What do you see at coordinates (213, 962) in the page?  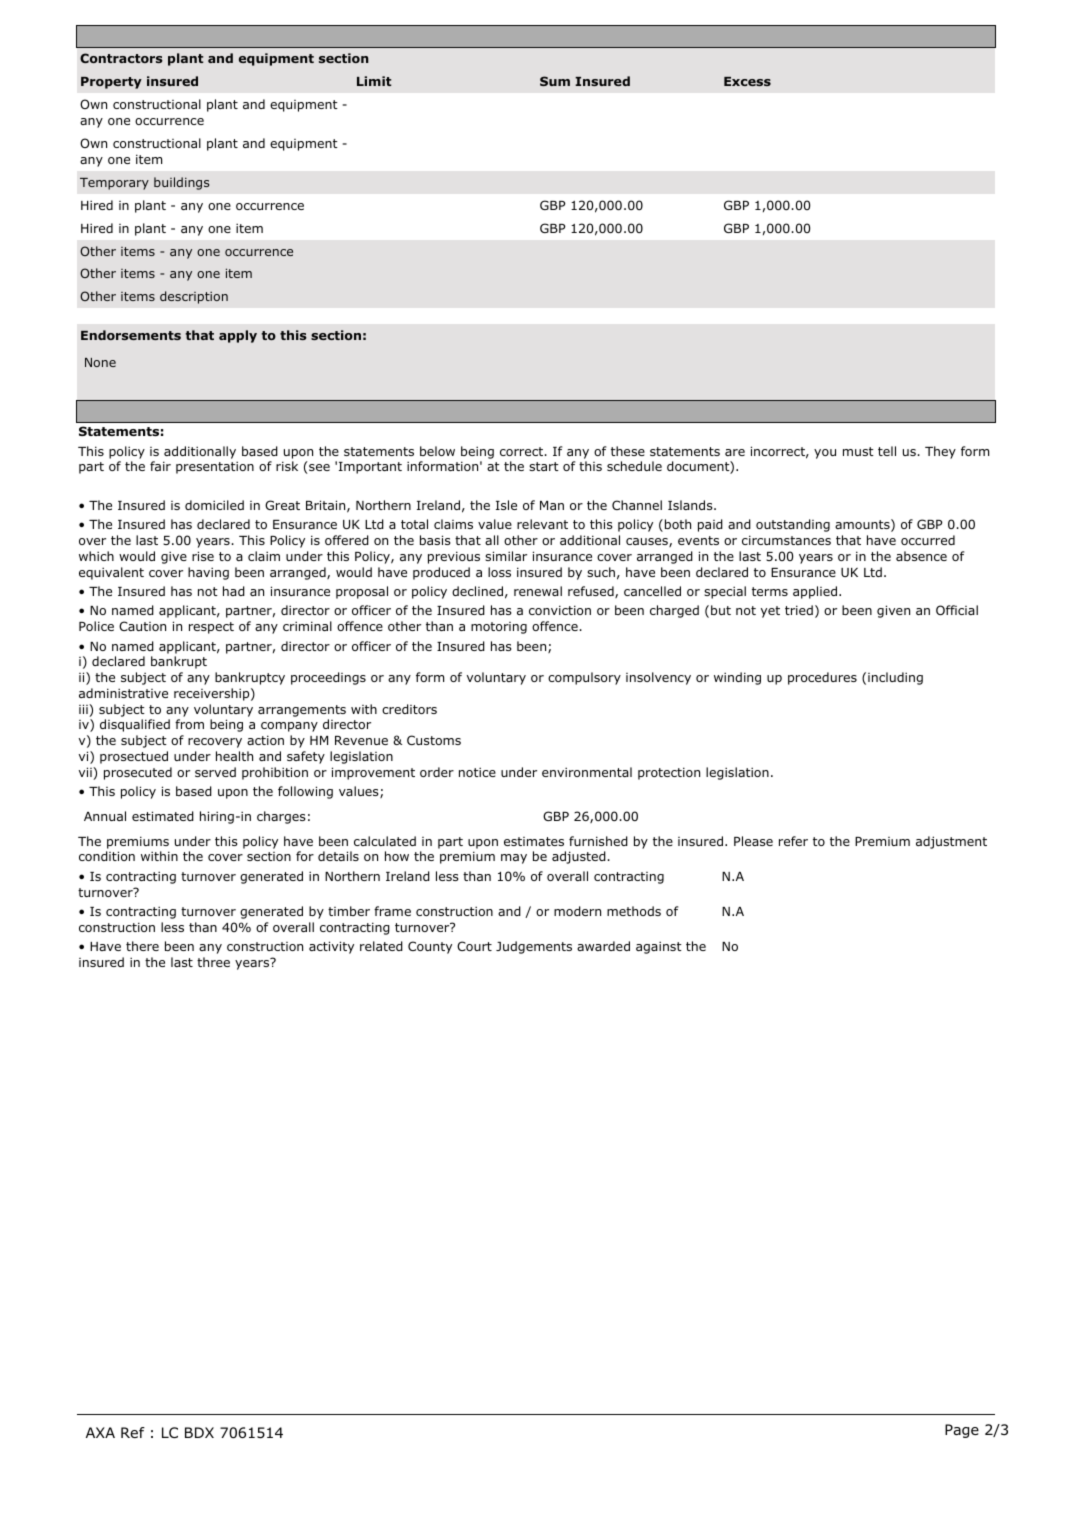 I see `three` at bounding box center [213, 962].
